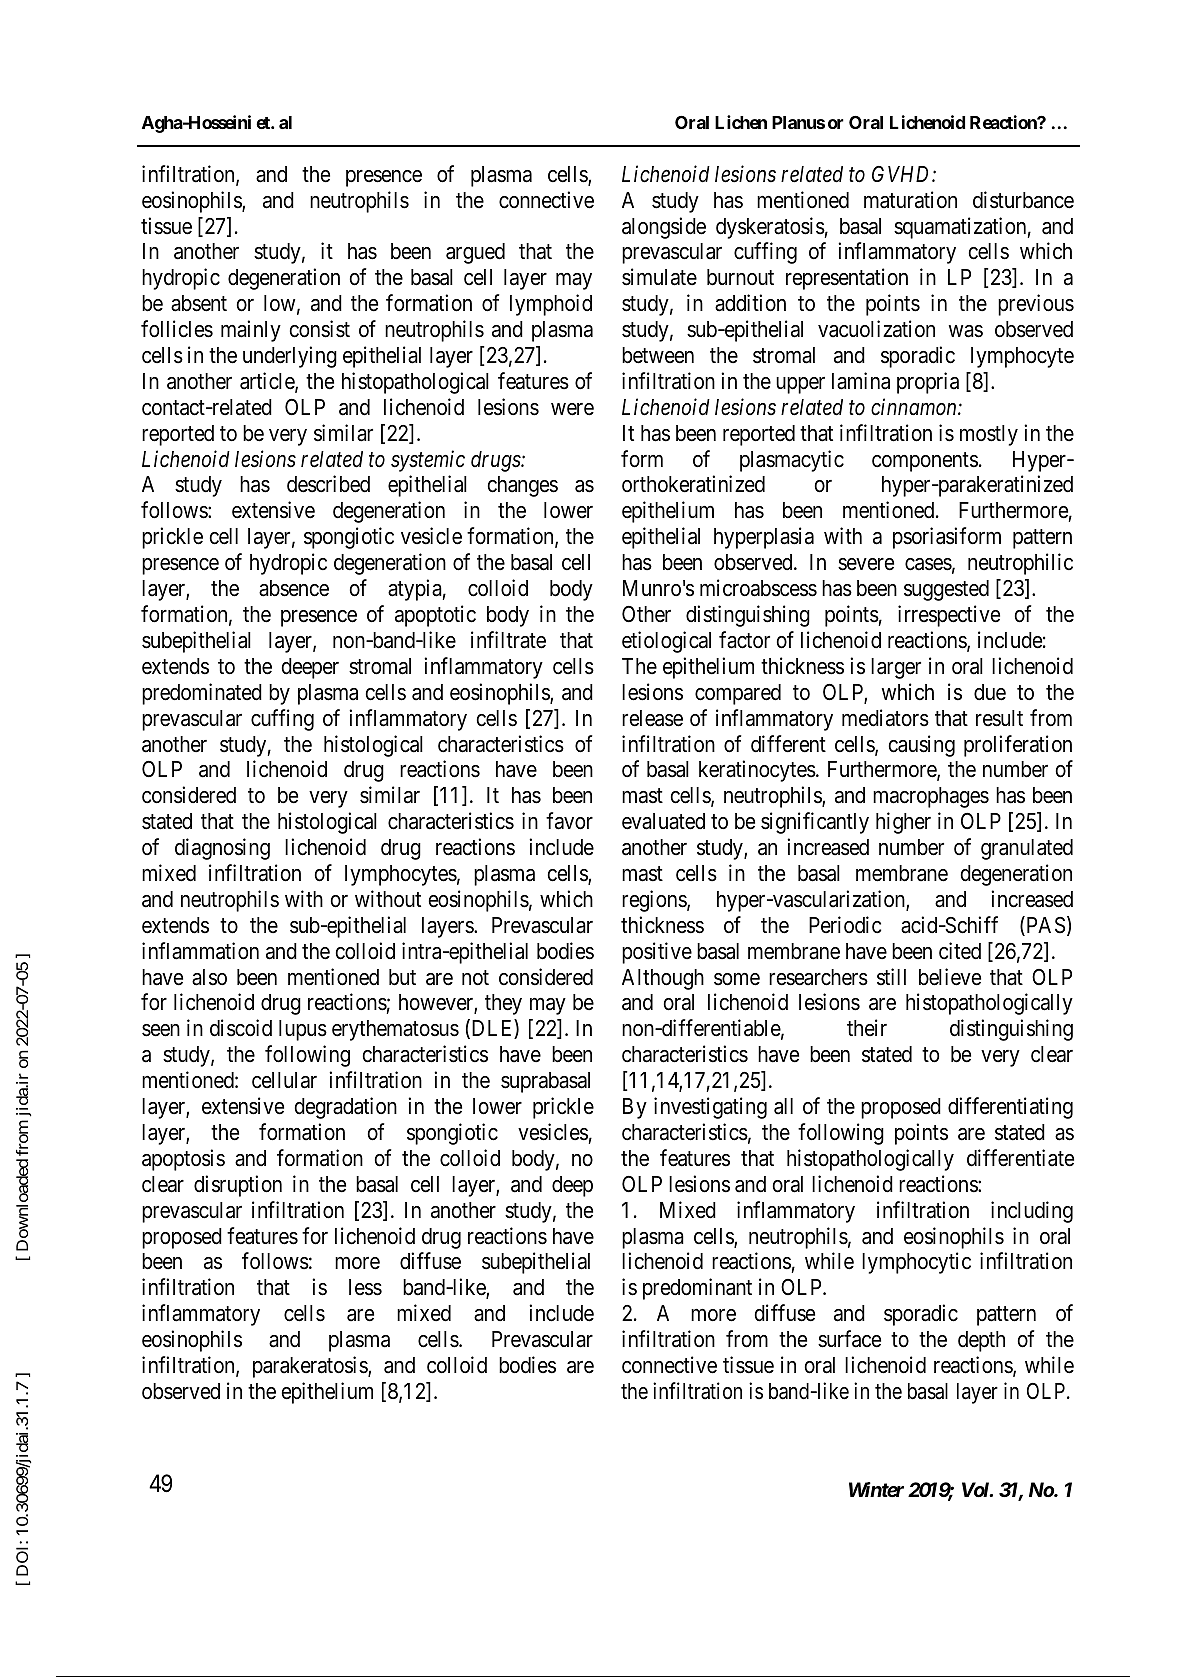 Image resolution: width=1186 pixels, height=1677 pixels. What do you see at coordinates (199, 303) in the document?
I see `absent` at bounding box center [199, 303].
